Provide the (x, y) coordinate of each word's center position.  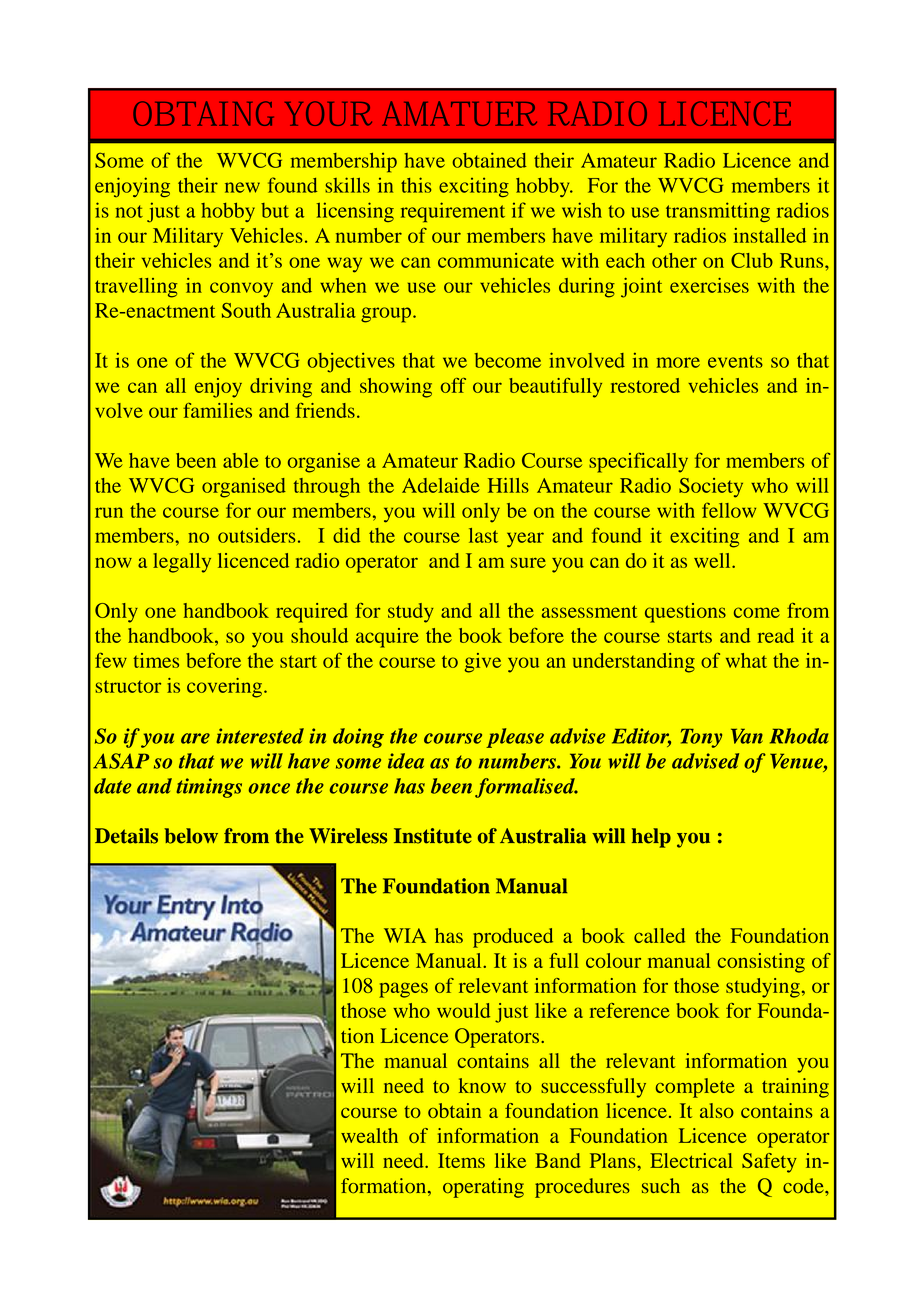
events (735, 361)
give (483, 663)
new (242, 187)
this (416, 185)
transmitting (718, 212)
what (746, 660)
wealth (369, 1135)
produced (513, 938)
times (156, 660)
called (659, 935)
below (191, 836)
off (453, 385)
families (217, 410)
